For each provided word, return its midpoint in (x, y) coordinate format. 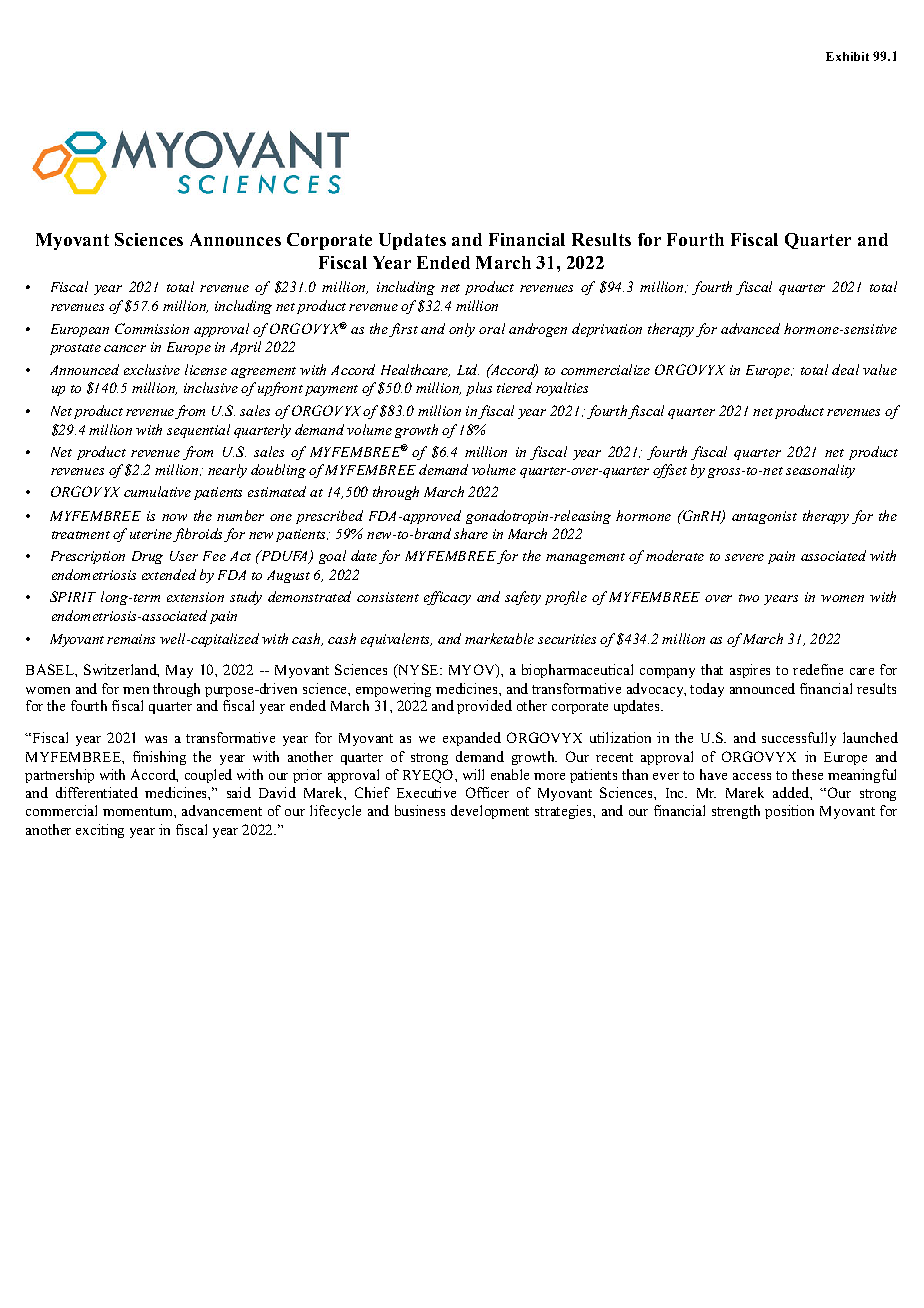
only (462, 330)
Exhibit (847, 56)
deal (845, 369)
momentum (139, 811)
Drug (147, 557)
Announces (235, 239)
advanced (750, 328)
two (749, 598)
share (471, 533)
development (490, 812)
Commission (152, 328)
